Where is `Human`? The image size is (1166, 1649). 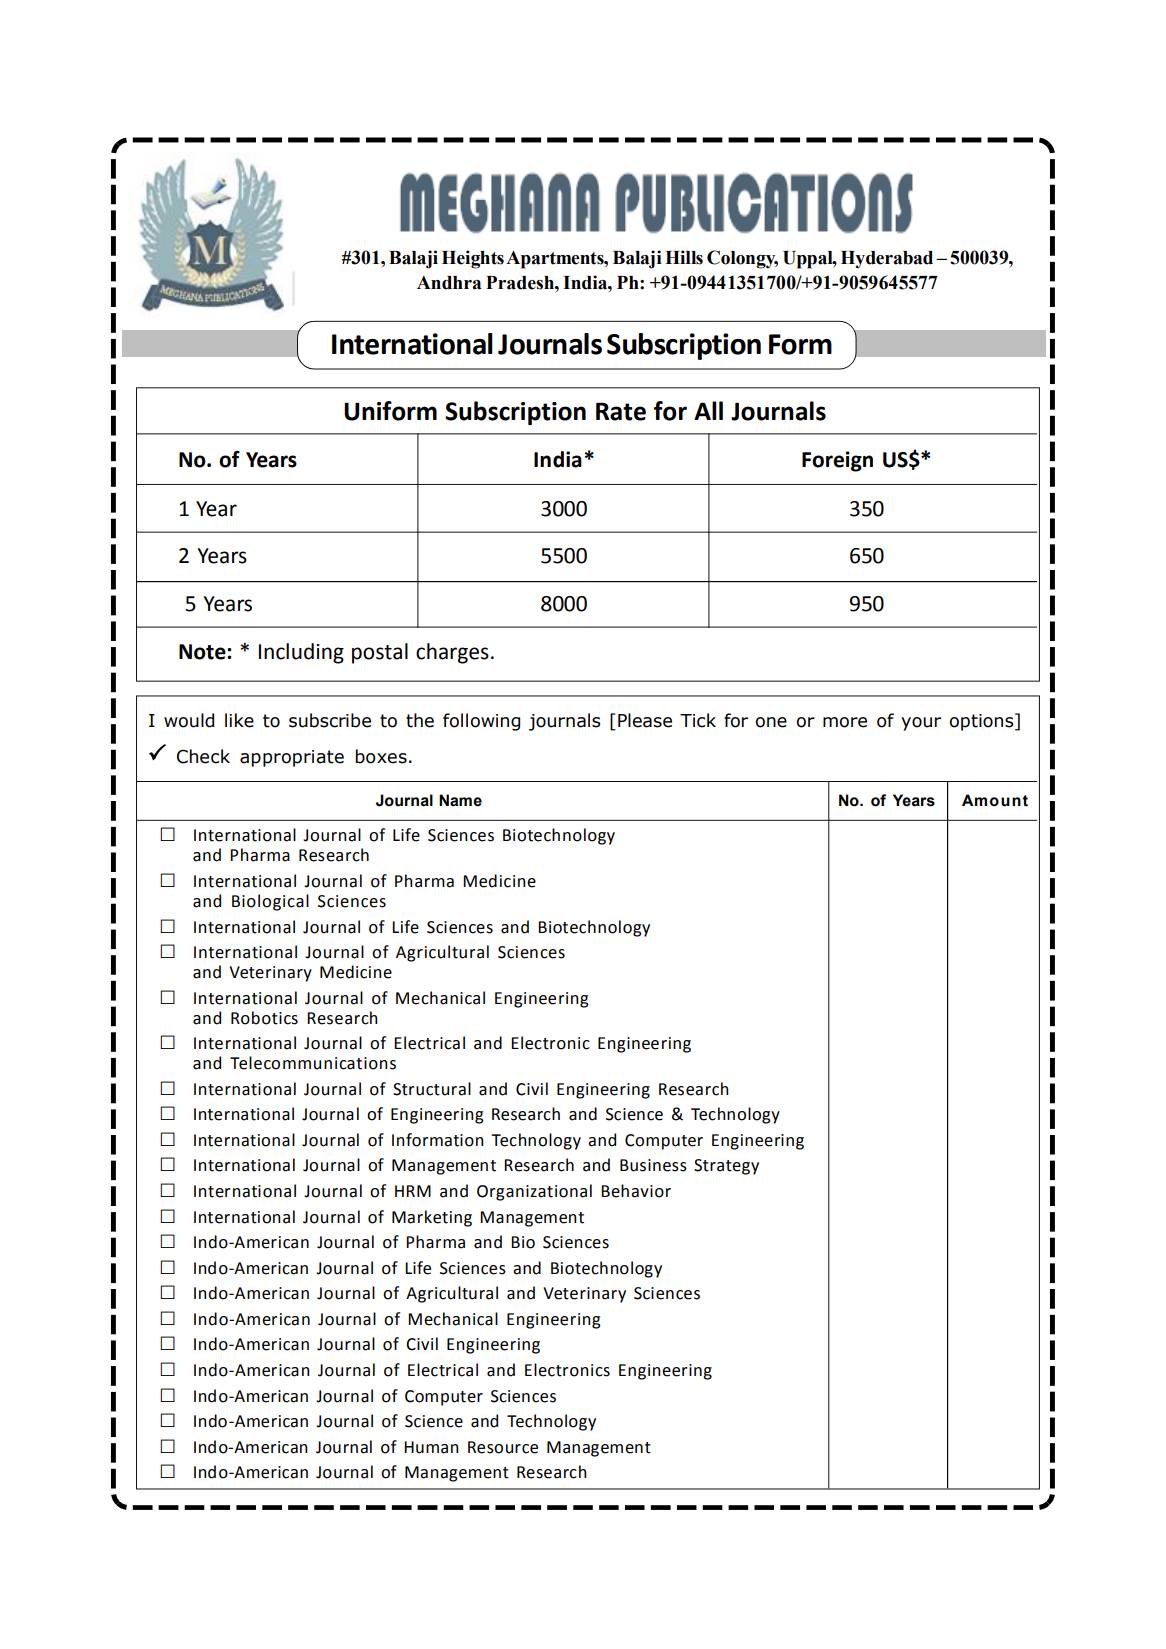
Human is located at coordinates (431, 1447).
